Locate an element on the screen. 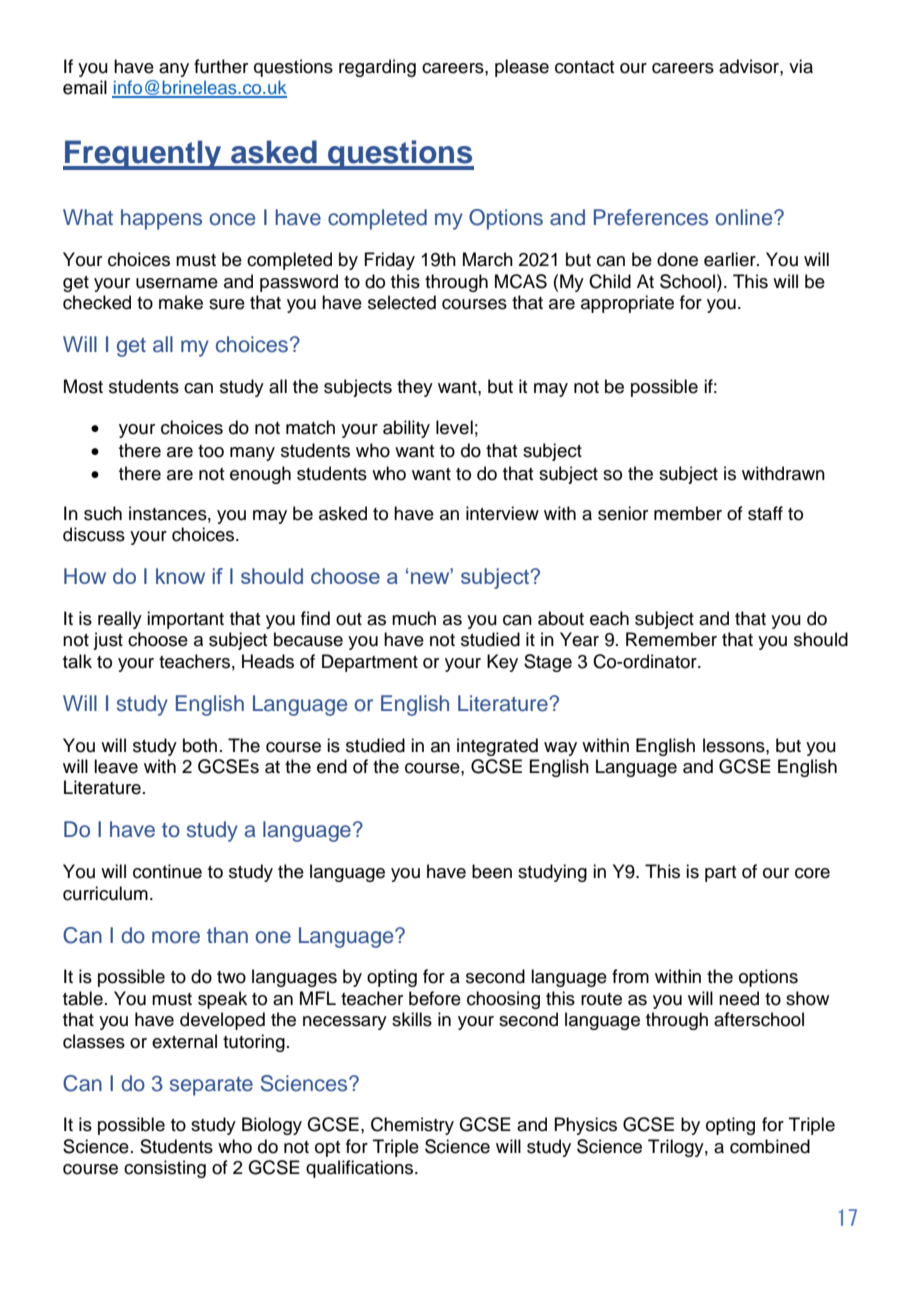  staff is located at coordinates (765, 513).
